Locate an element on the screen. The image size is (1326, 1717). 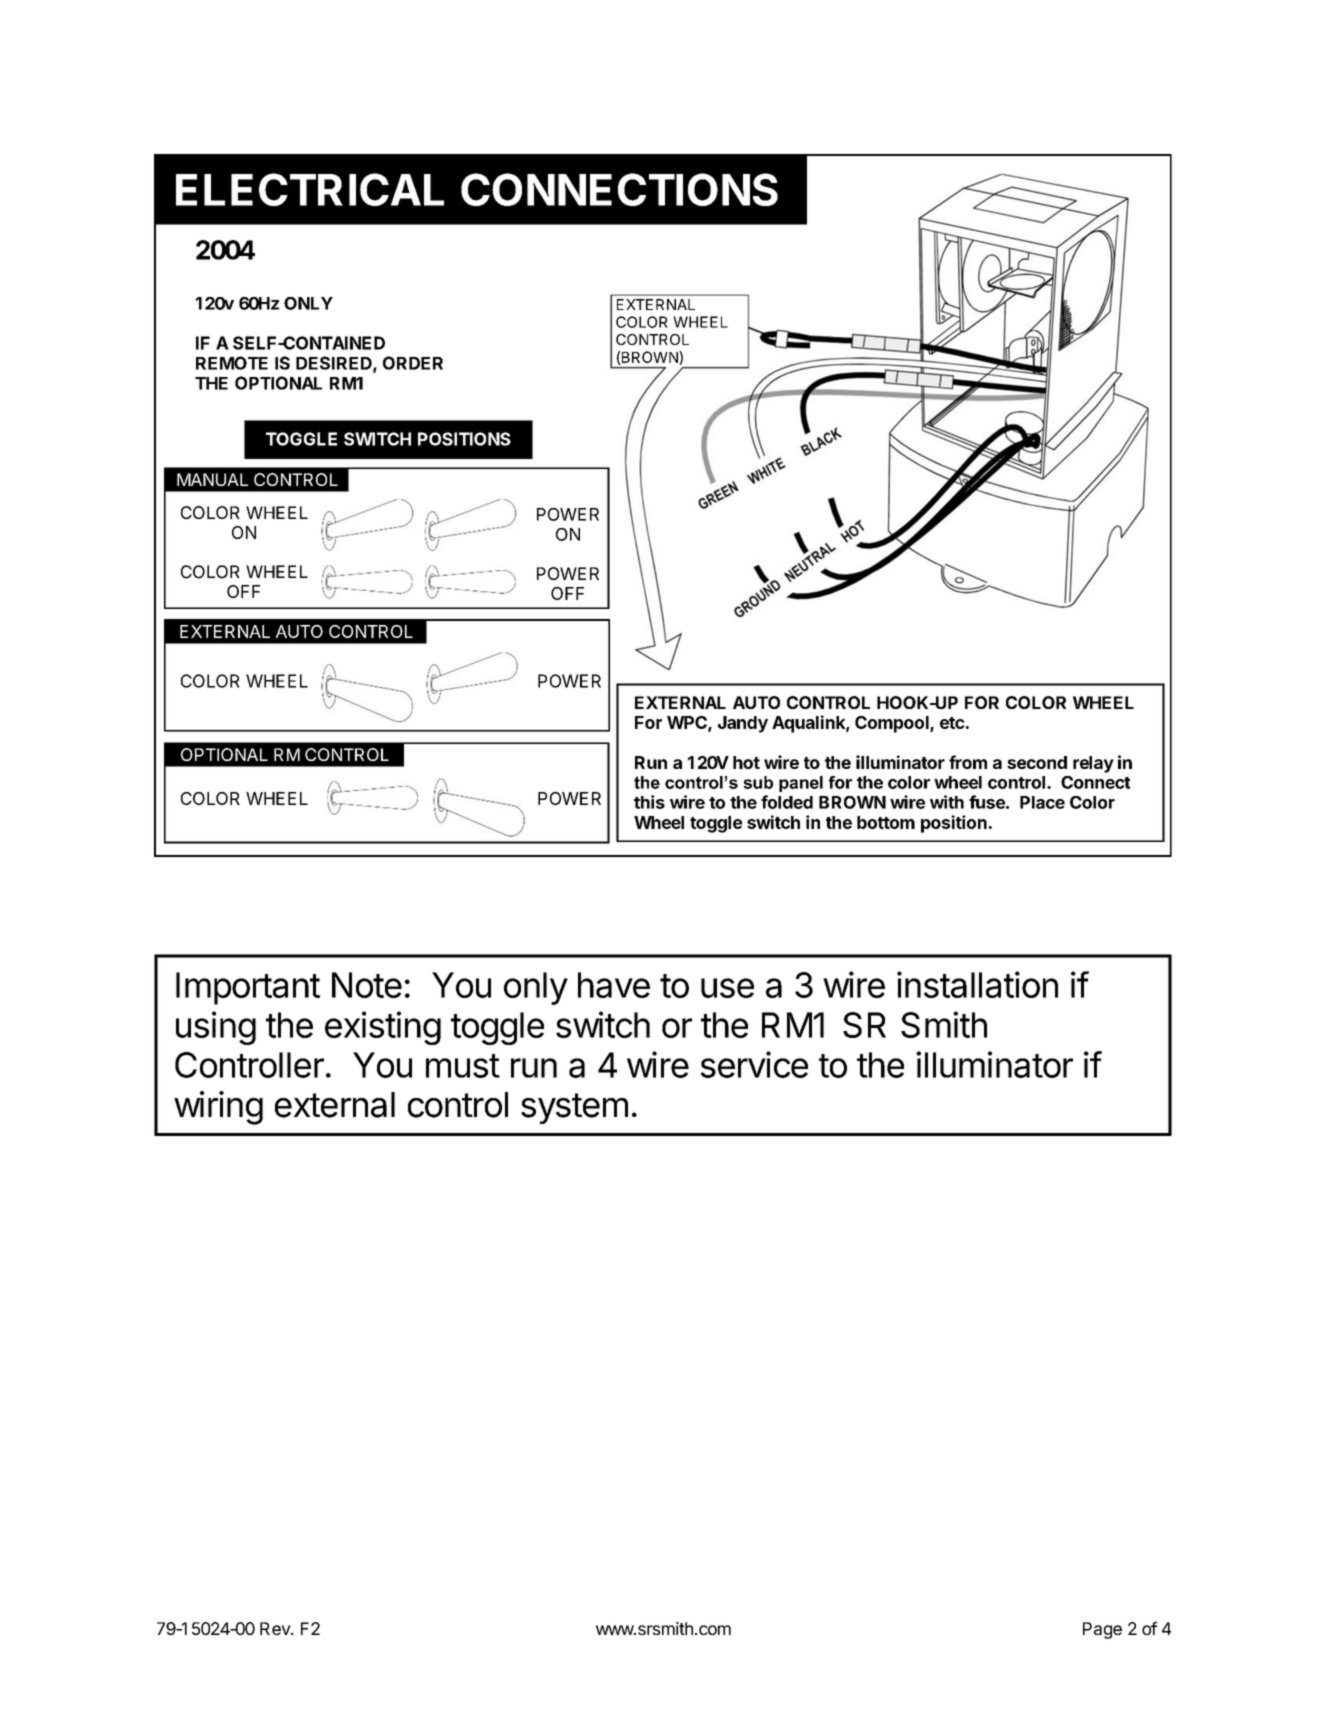
etc is located at coordinates (952, 723).
